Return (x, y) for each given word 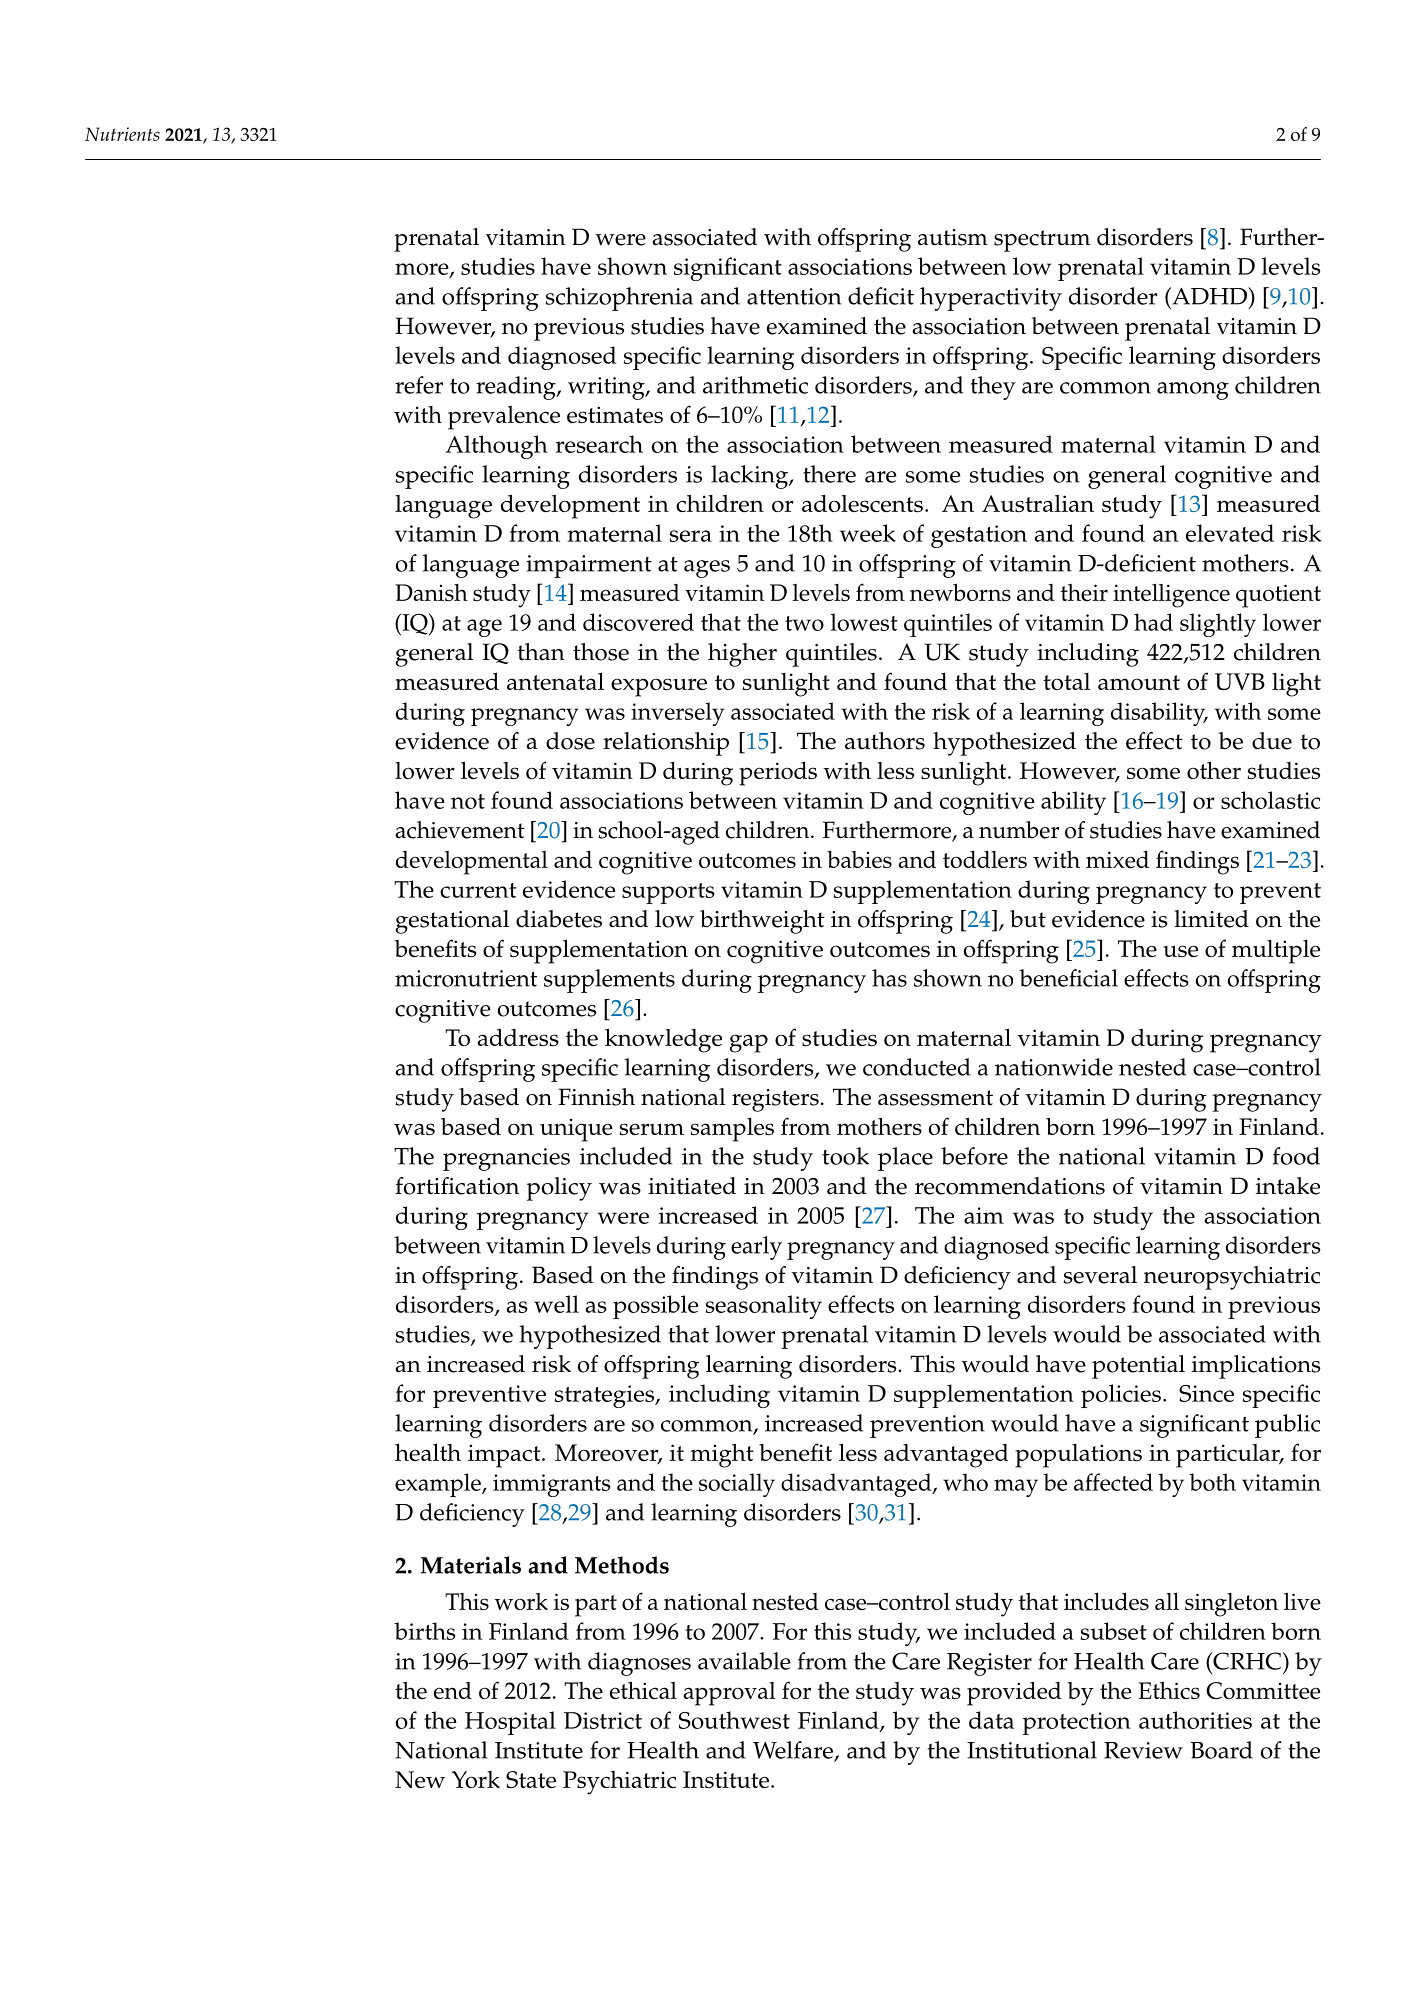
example (439, 1485)
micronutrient (466, 978)
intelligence (1171, 595)
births (424, 1631)
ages (707, 569)
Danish (431, 592)
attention (794, 296)
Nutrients (122, 134)
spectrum (1042, 241)
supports (668, 893)
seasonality (764, 1307)
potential (1138, 1367)
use (1180, 951)
